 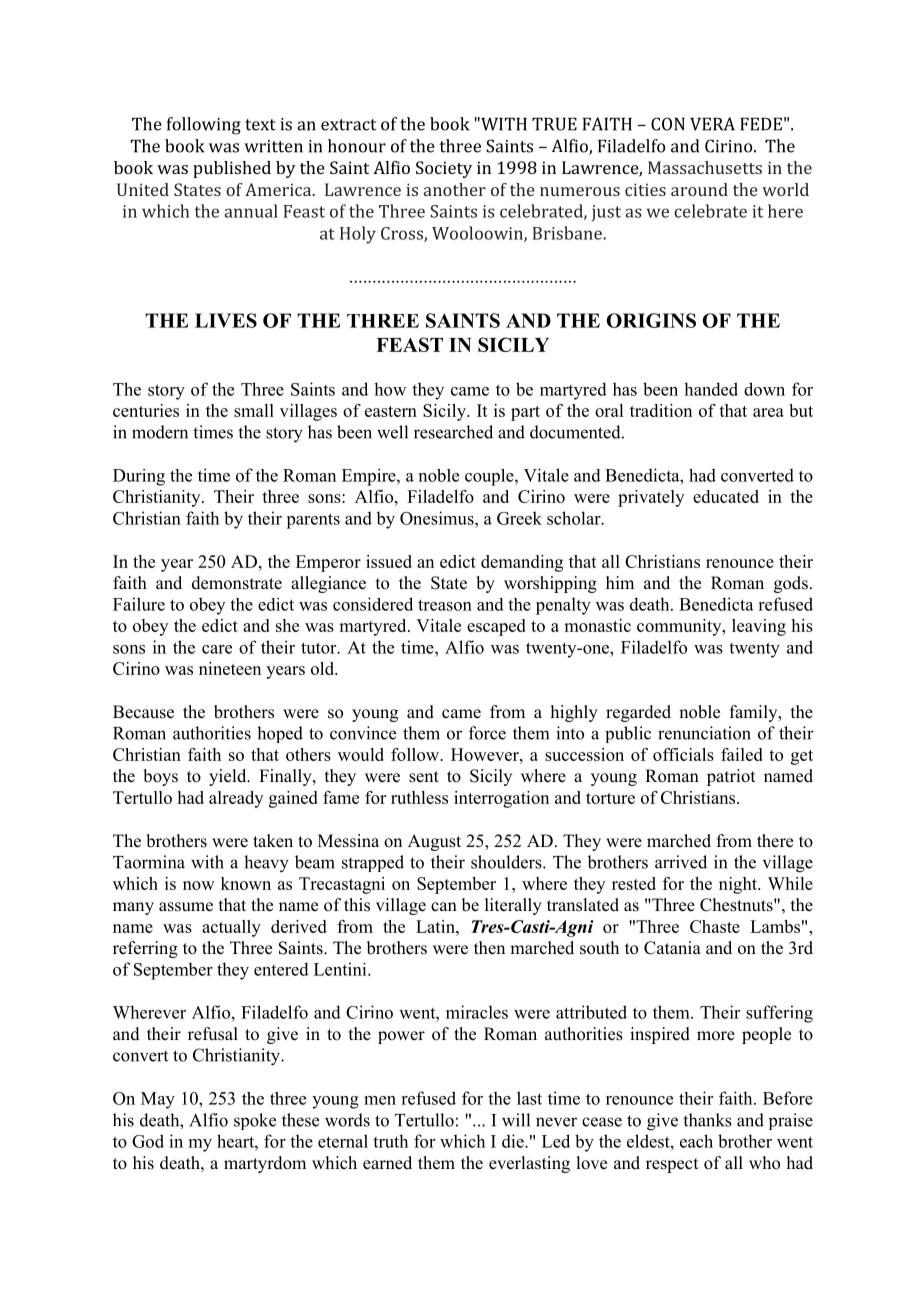 What do you see at coordinates (525, 413) in the document?
I see `part` at bounding box center [525, 413].
